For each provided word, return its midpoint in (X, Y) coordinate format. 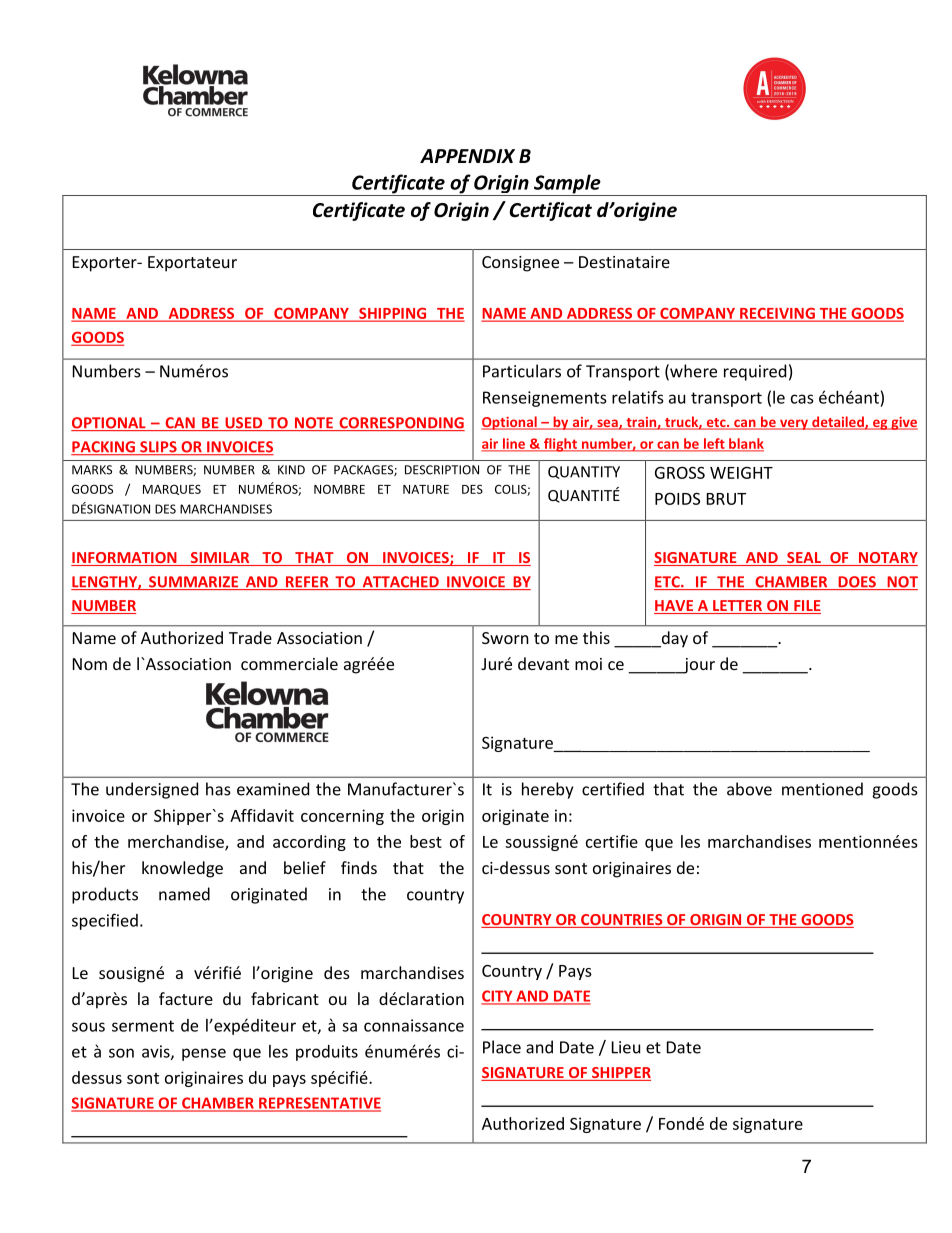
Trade (250, 637)
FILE (806, 607)
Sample (567, 185)
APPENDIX (467, 156)
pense (204, 1054)
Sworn (505, 638)
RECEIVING (777, 314)
